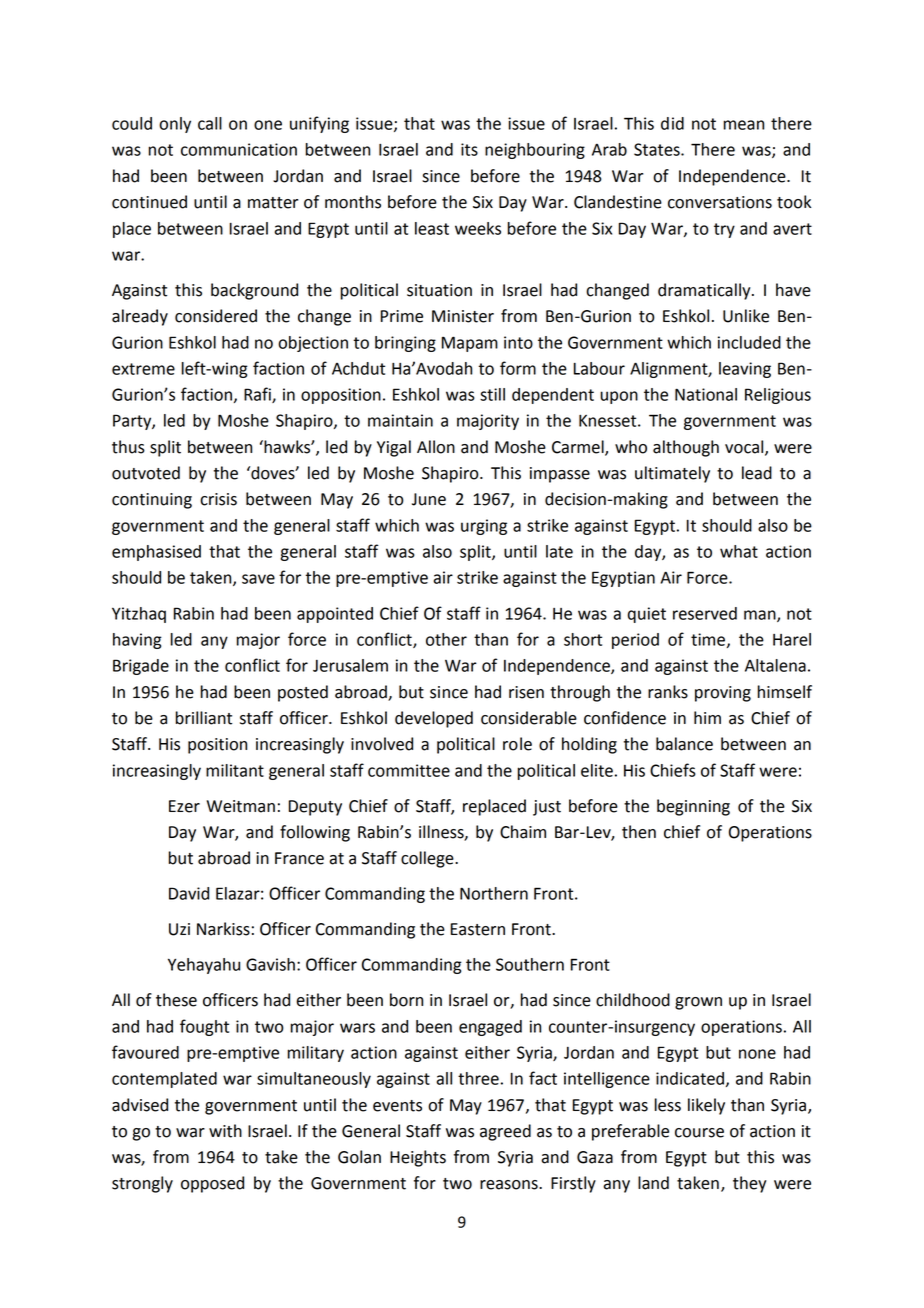 Image resolution: width=924 pixels, height=1308 pixels. I want to click on beginning, so click(693, 807).
